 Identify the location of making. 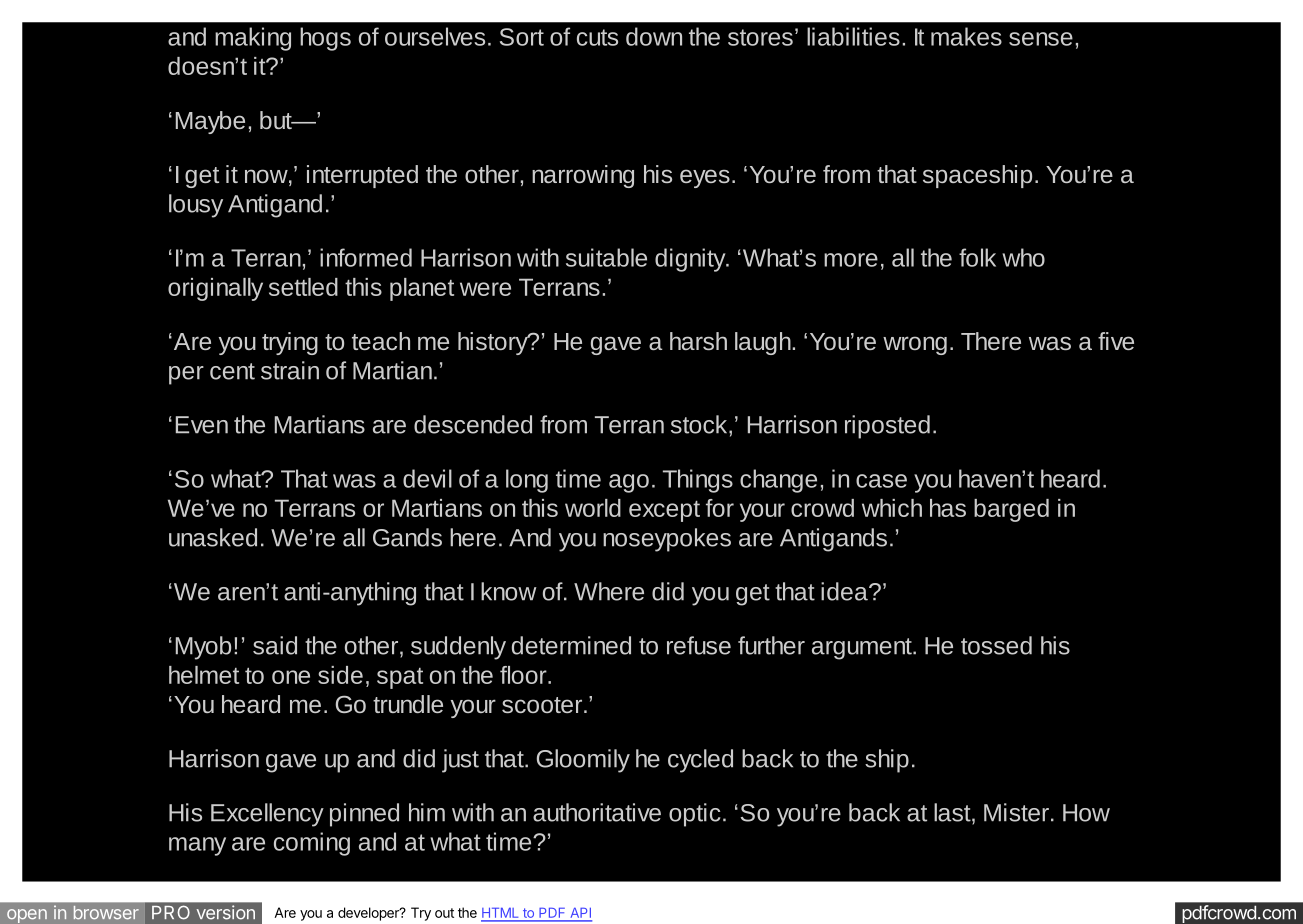
(253, 39).
